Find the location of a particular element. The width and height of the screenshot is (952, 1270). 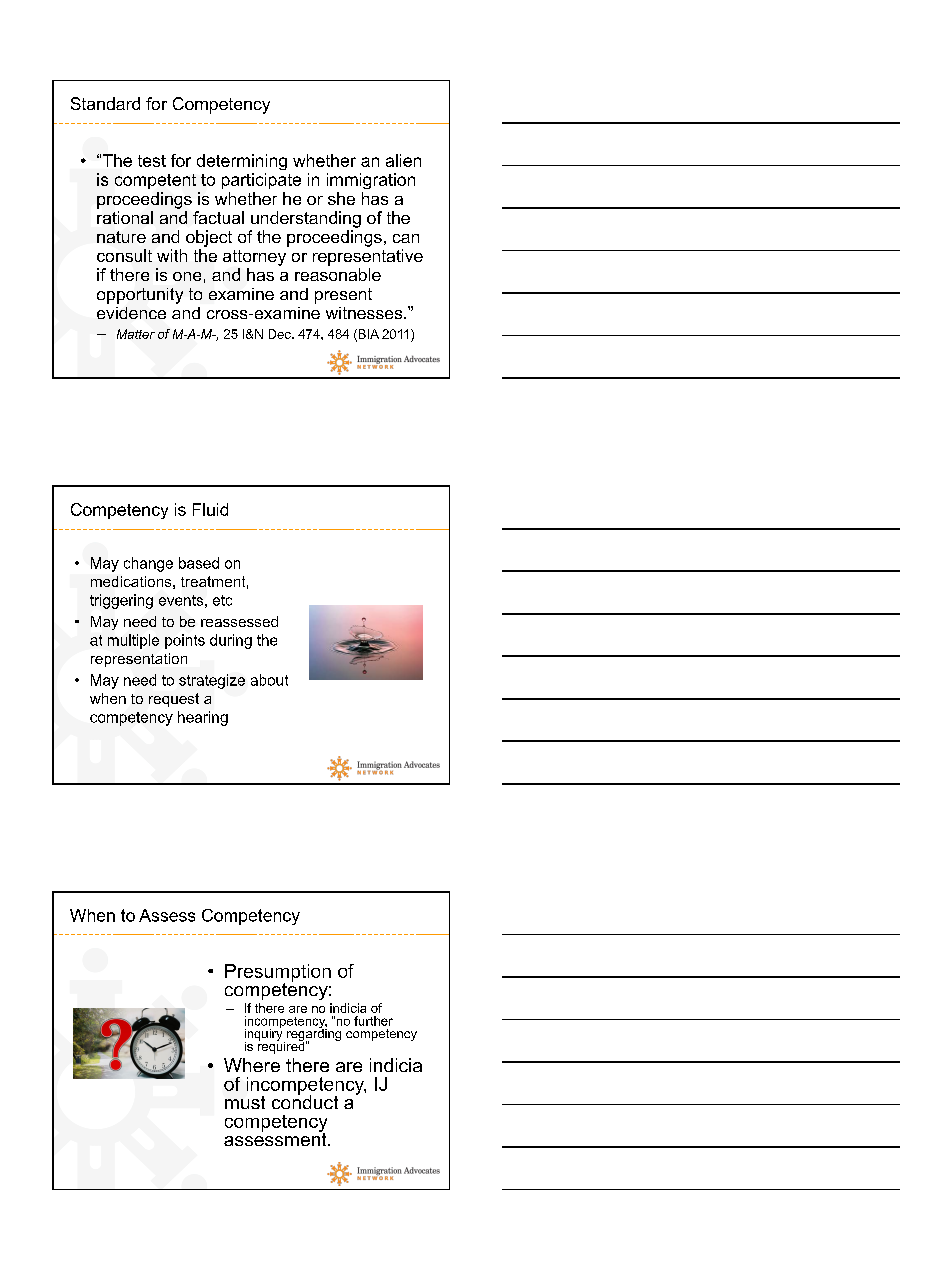

Matter is located at coordinates (136, 334).
